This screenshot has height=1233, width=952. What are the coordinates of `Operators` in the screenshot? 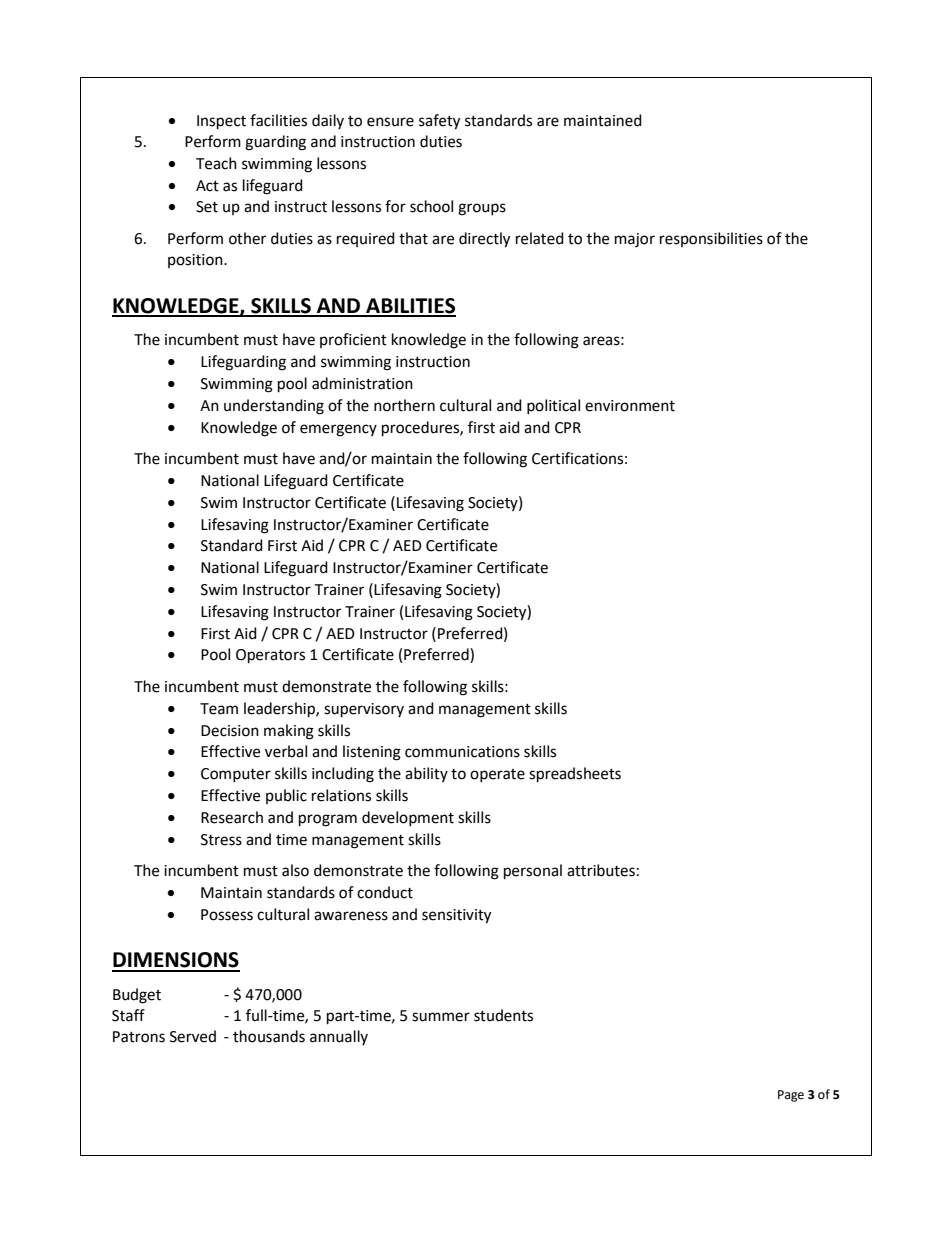 It's located at (270, 656).
